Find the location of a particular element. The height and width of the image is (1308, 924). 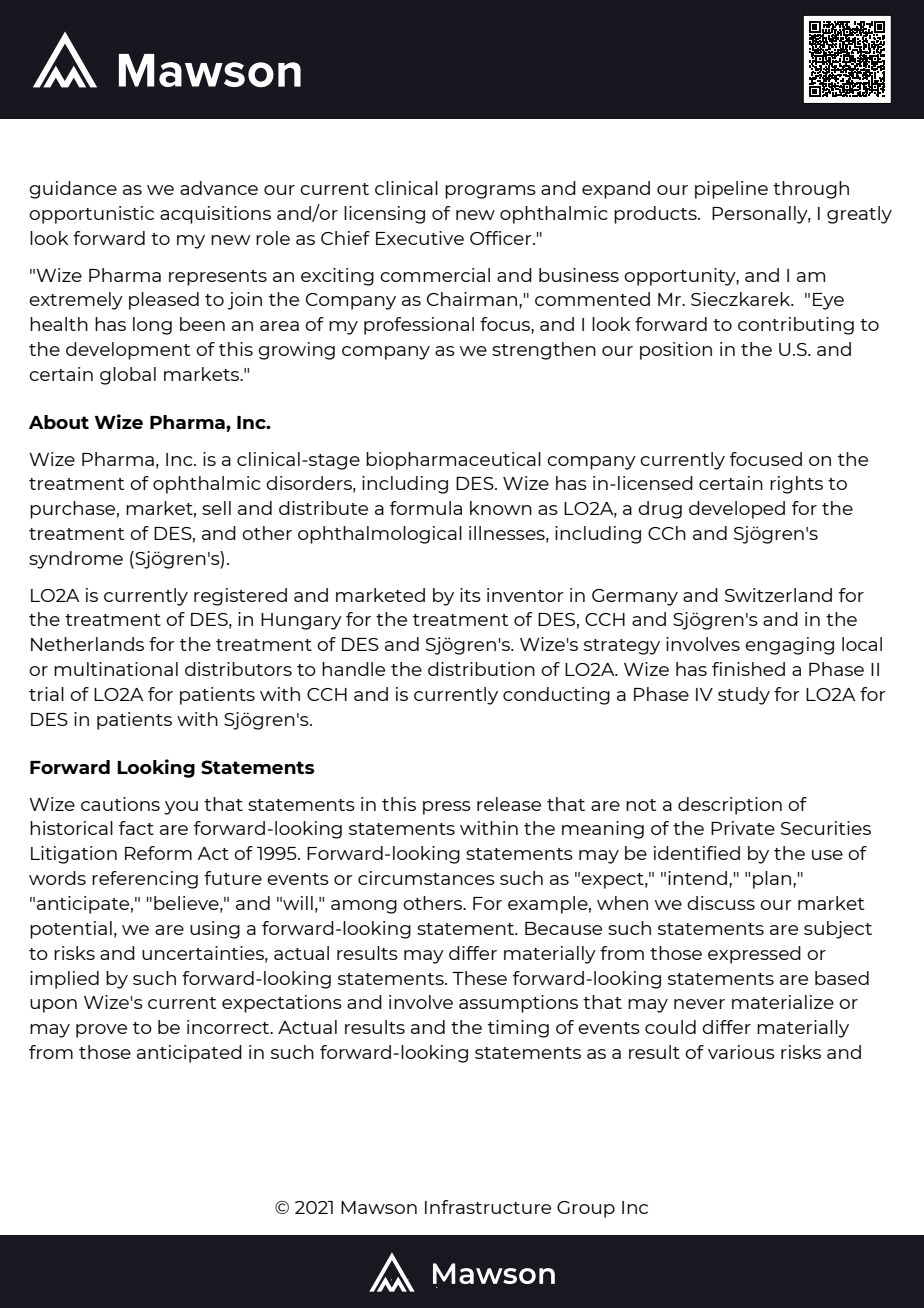

pipeline is located at coordinates (731, 190).
